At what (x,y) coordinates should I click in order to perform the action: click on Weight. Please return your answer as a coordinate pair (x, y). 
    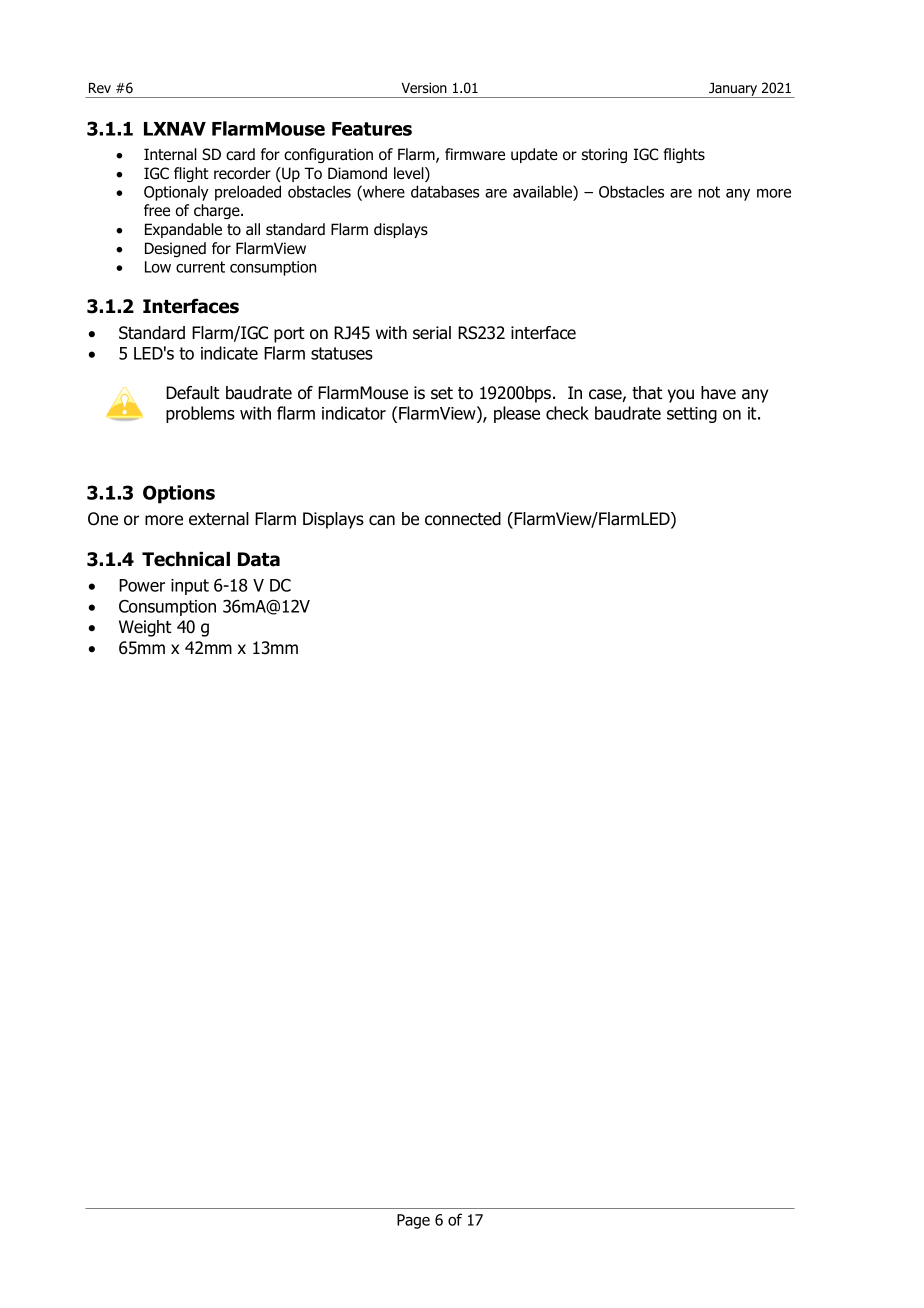
    Looking at the image, I should click on (145, 628).
